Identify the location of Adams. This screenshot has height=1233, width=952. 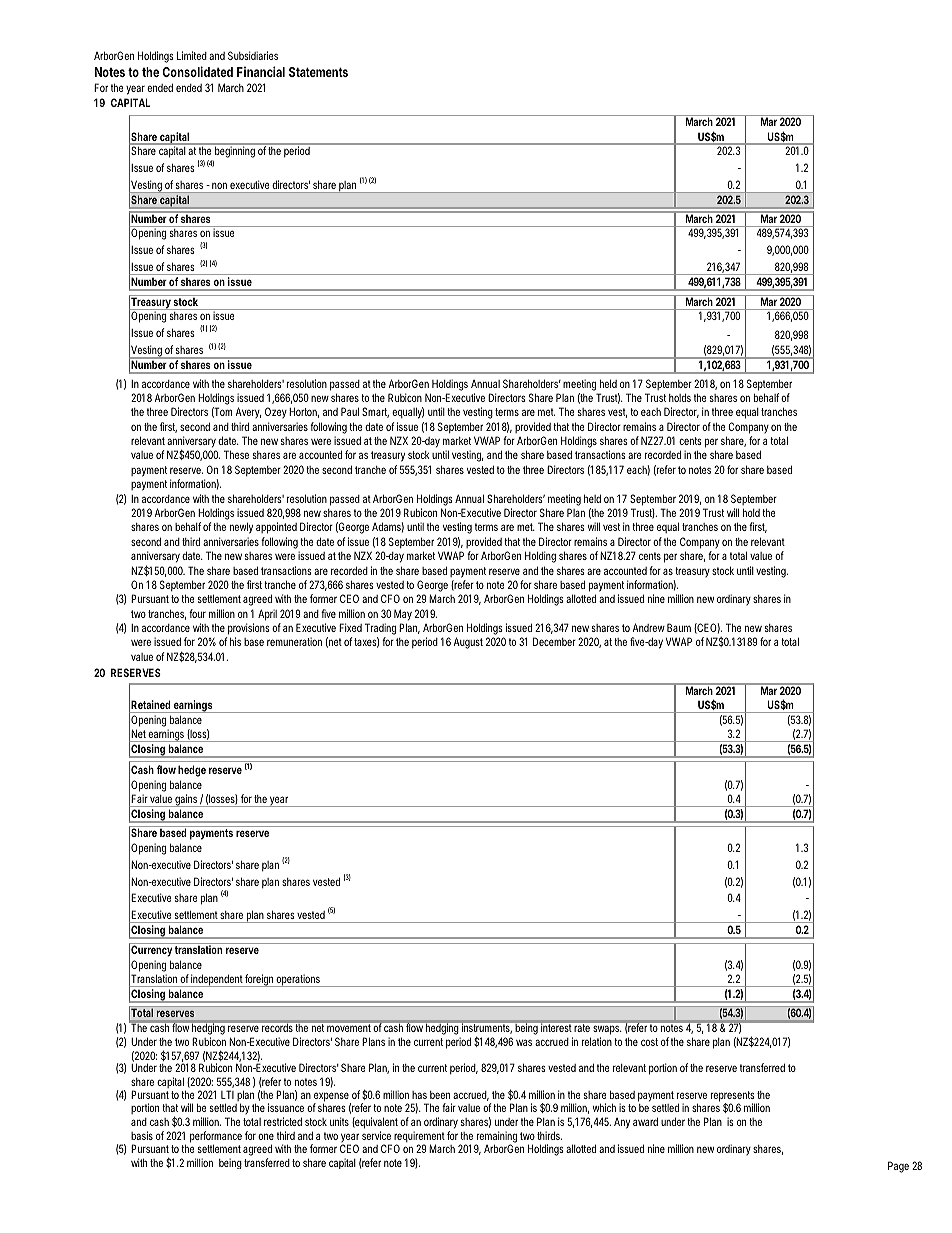
(388, 527).
